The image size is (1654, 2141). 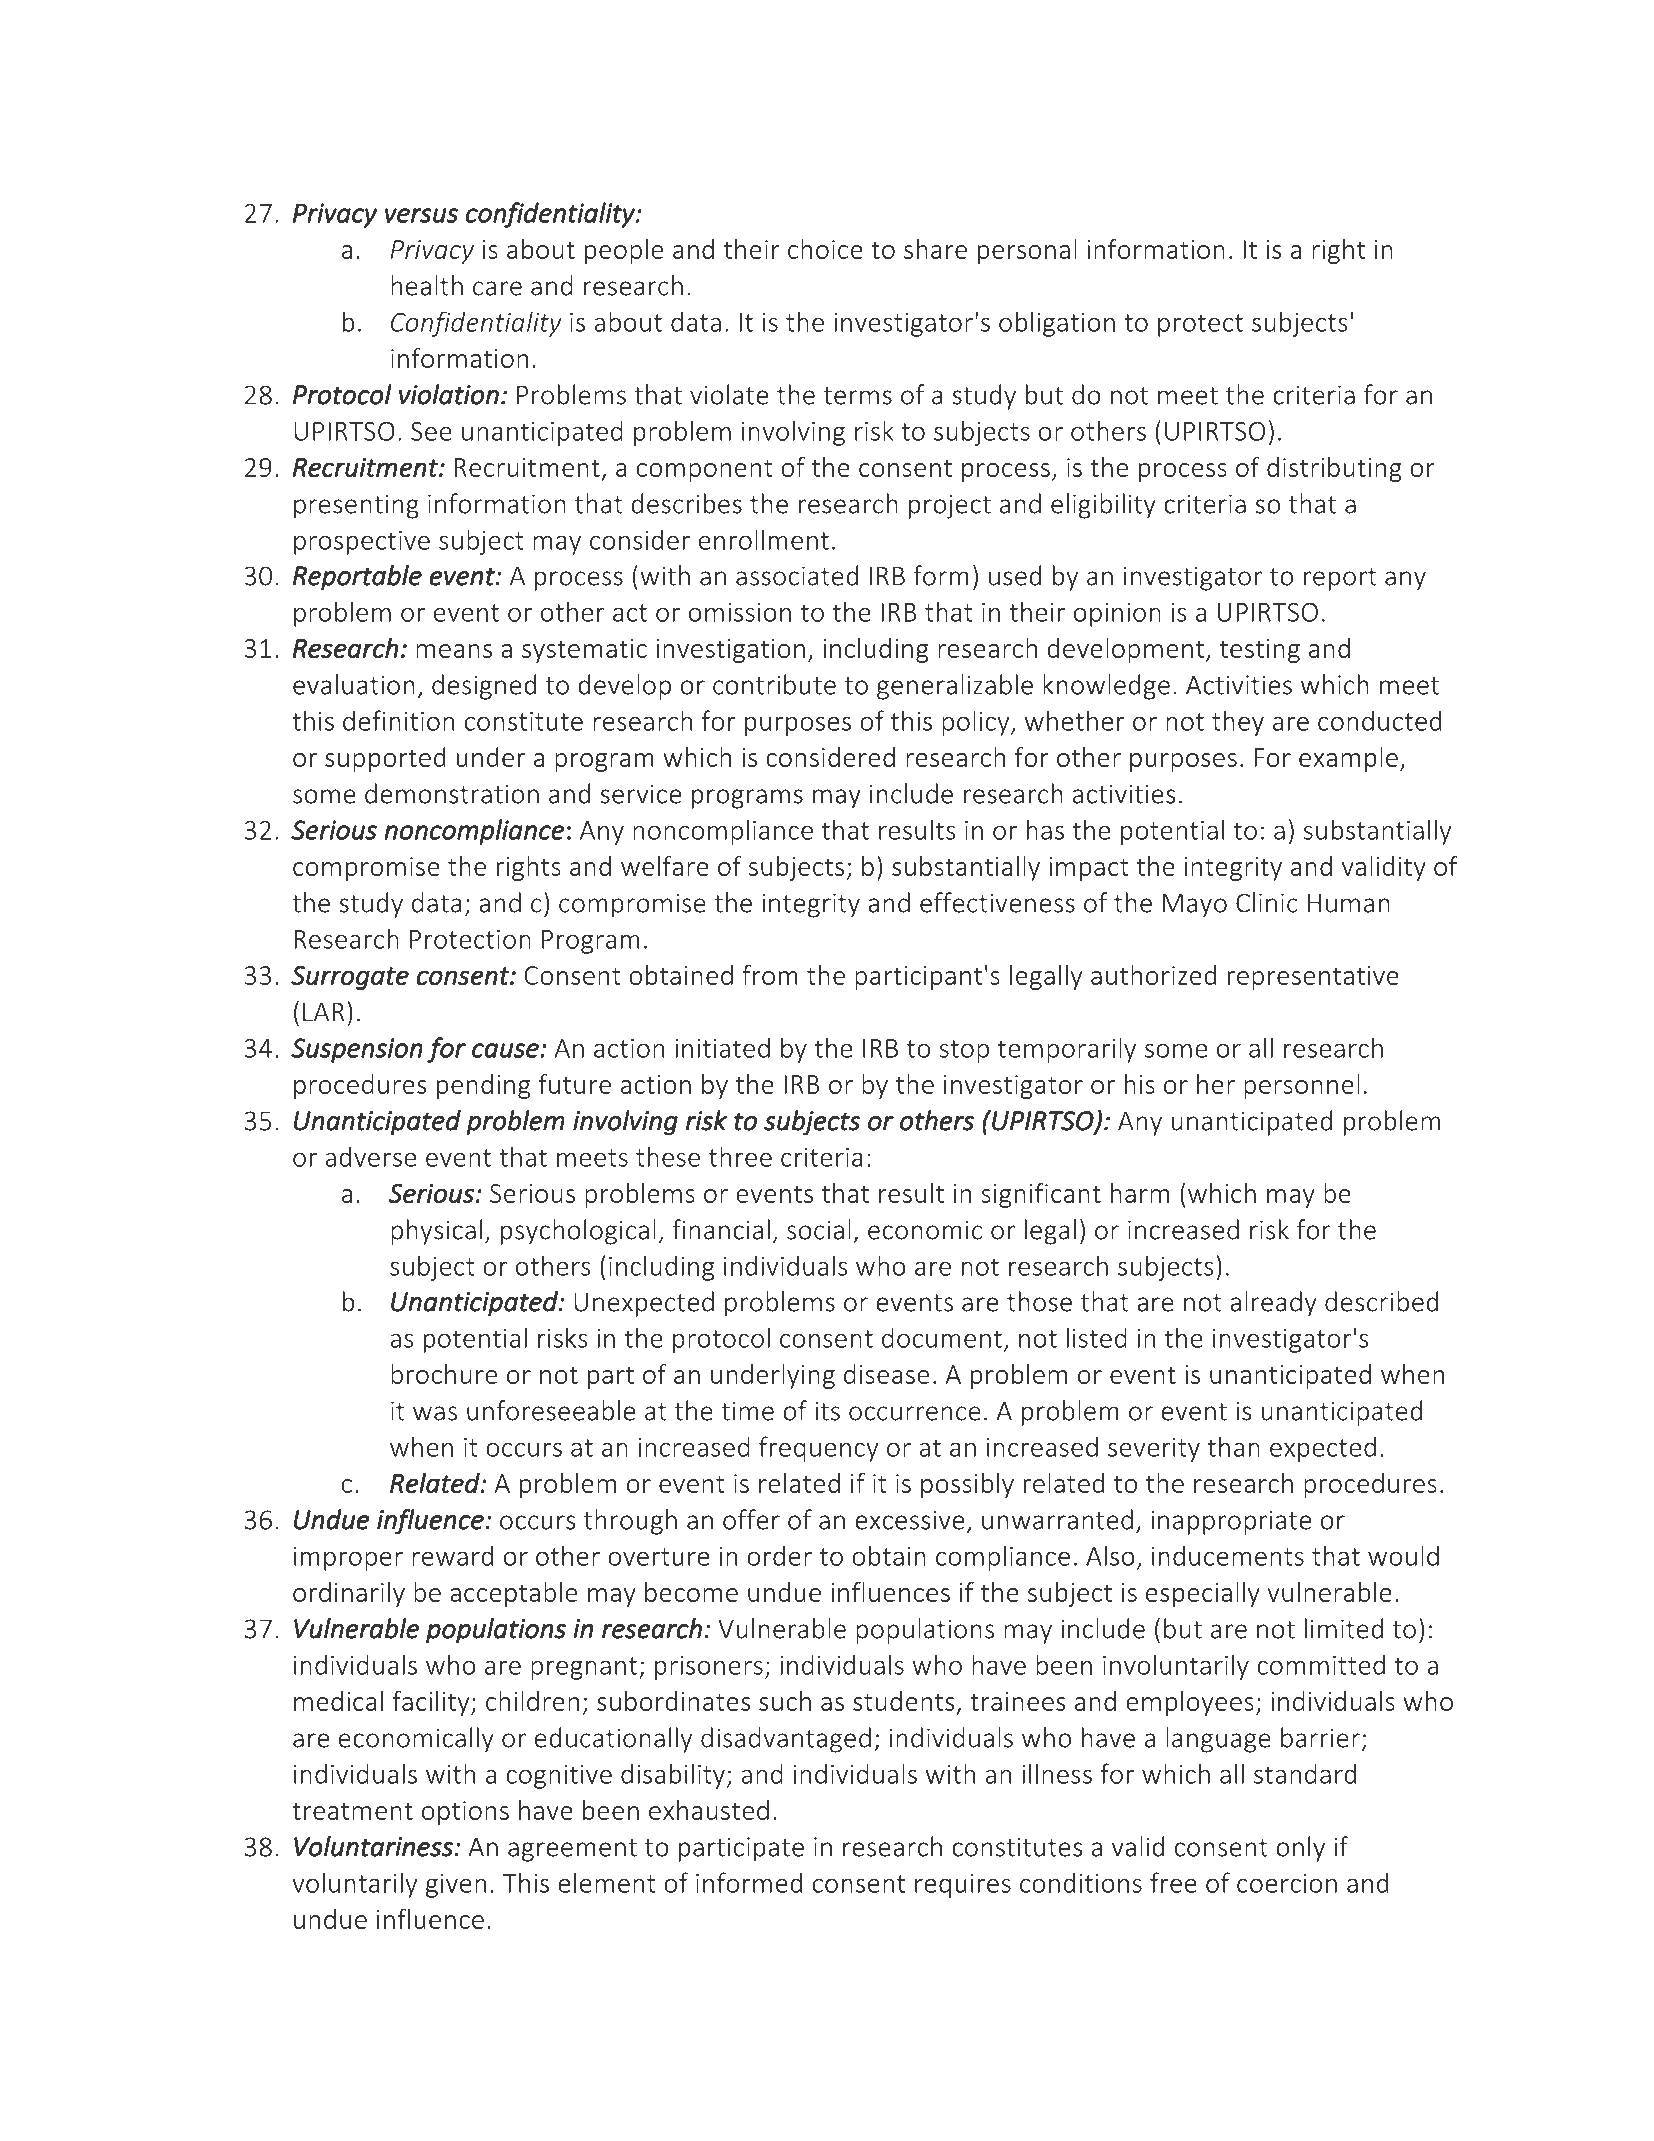 I want to click on health, so click(x=427, y=285).
